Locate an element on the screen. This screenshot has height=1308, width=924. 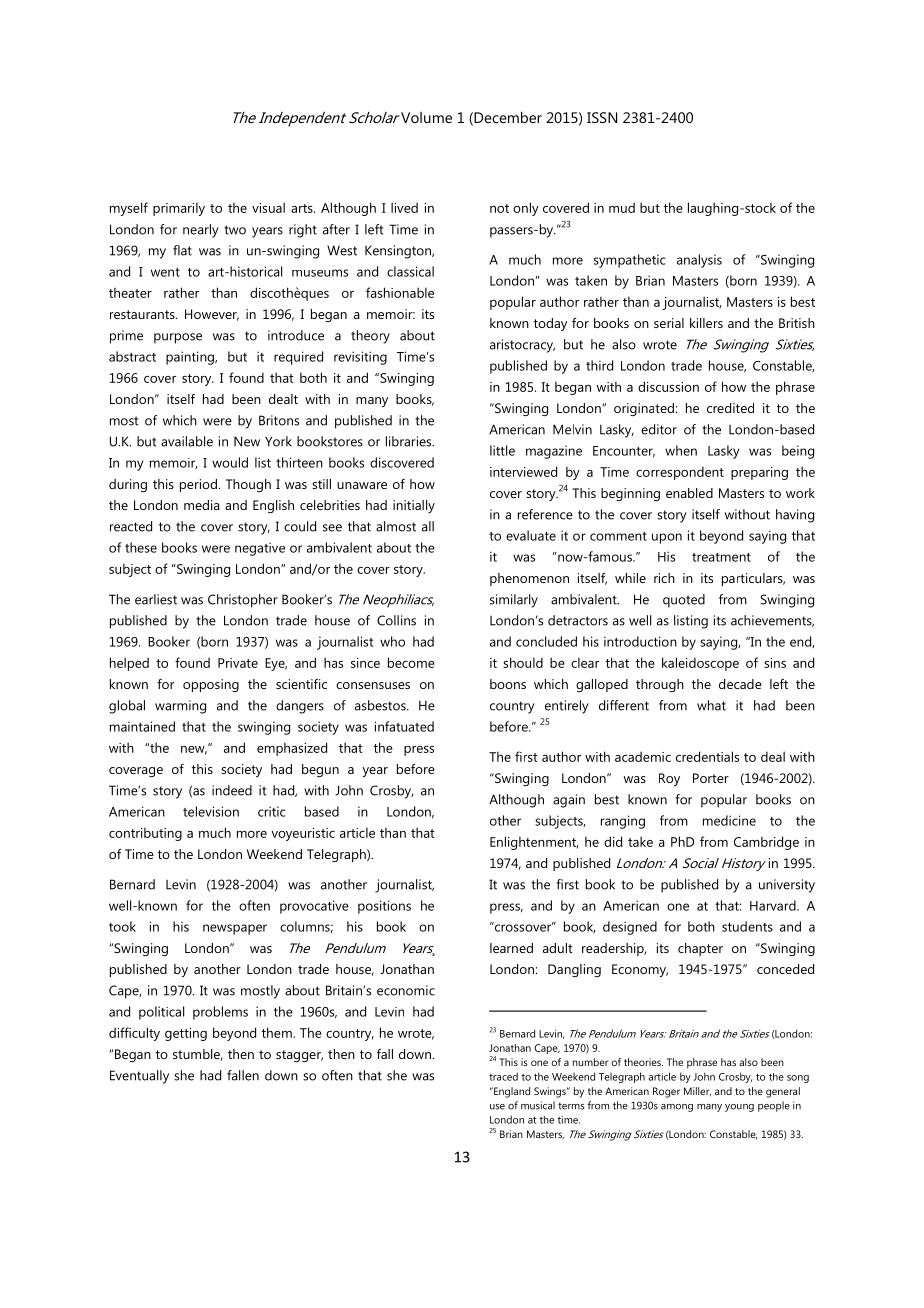
Christopher is located at coordinates (243, 601).
